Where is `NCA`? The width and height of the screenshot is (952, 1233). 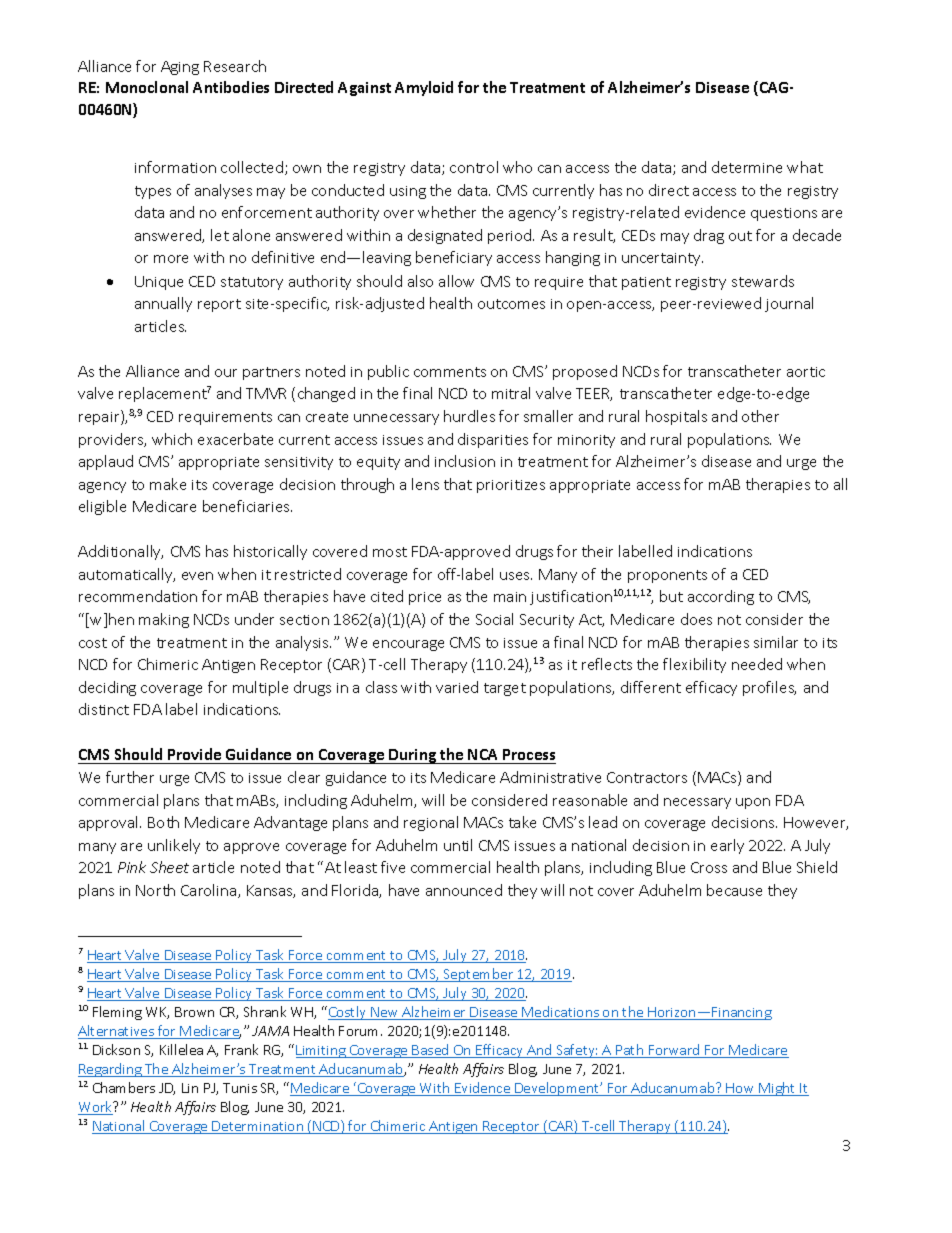 NCA is located at coordinates (482, 754).
